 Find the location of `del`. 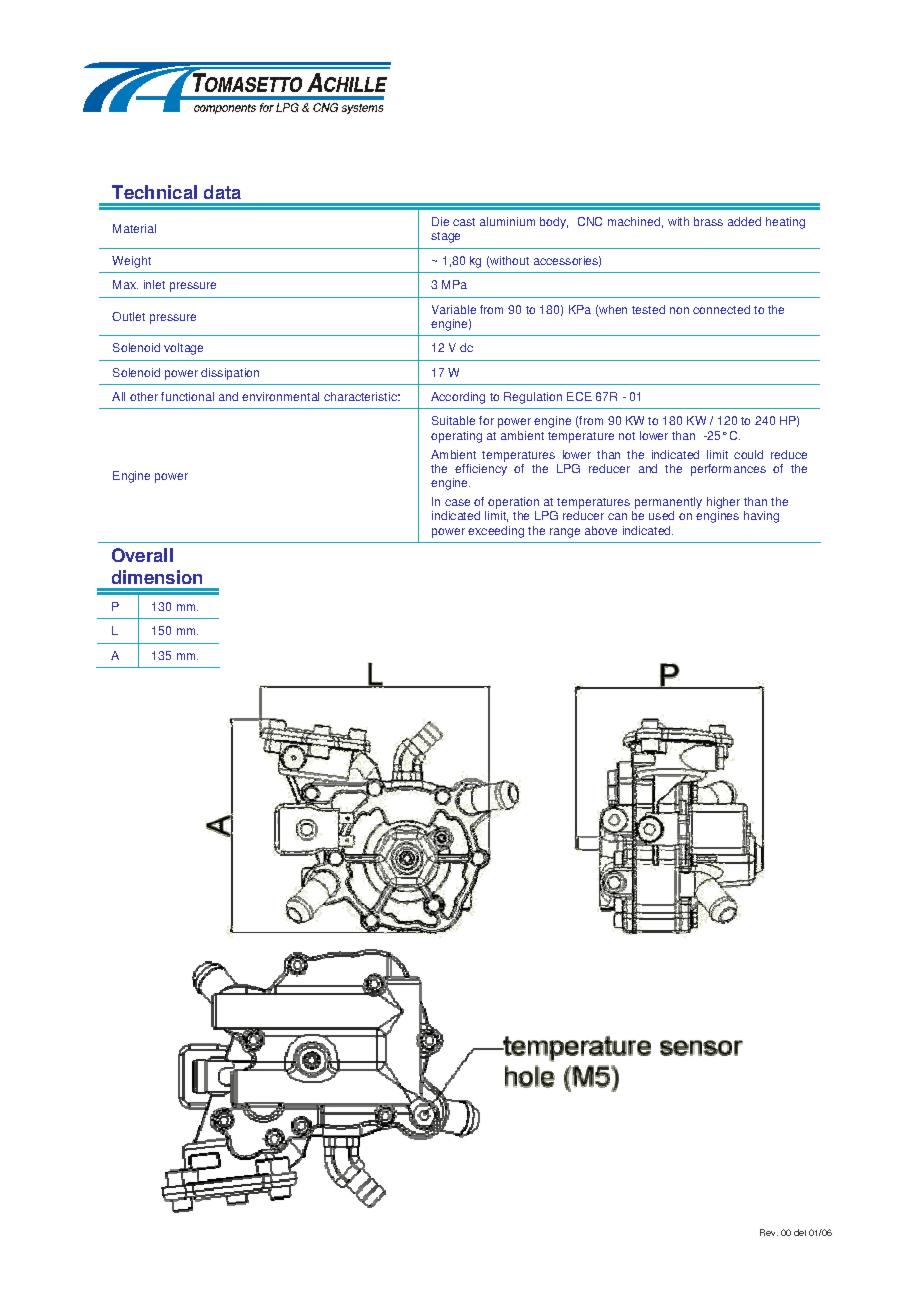

del is located at coordinates (800, 1232).
